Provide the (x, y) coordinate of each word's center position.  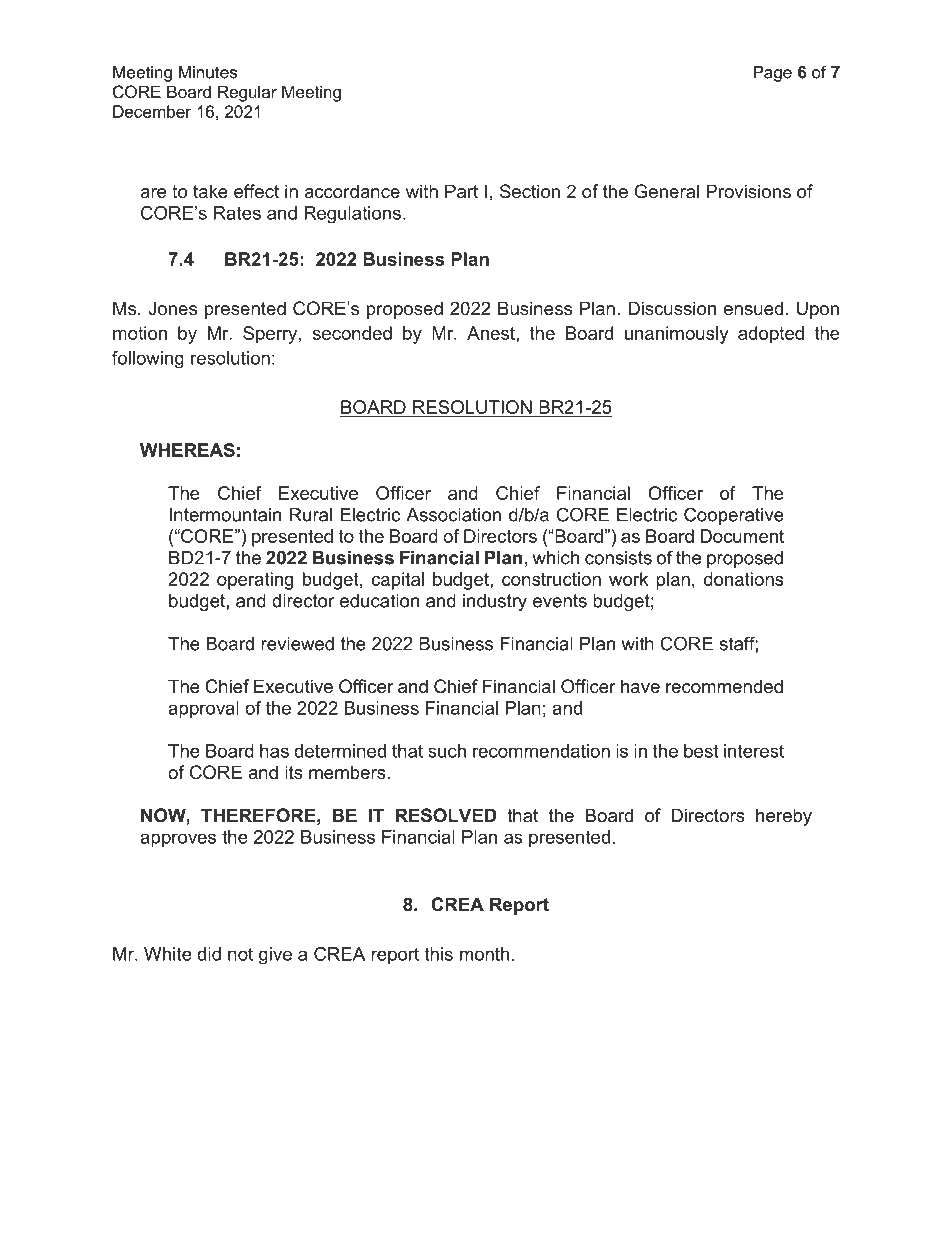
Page (773, 74)
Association (453, 515)
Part (461, 191)
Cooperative (734, 516)
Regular (247, 93)
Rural (311, 515)
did (209, 954)
